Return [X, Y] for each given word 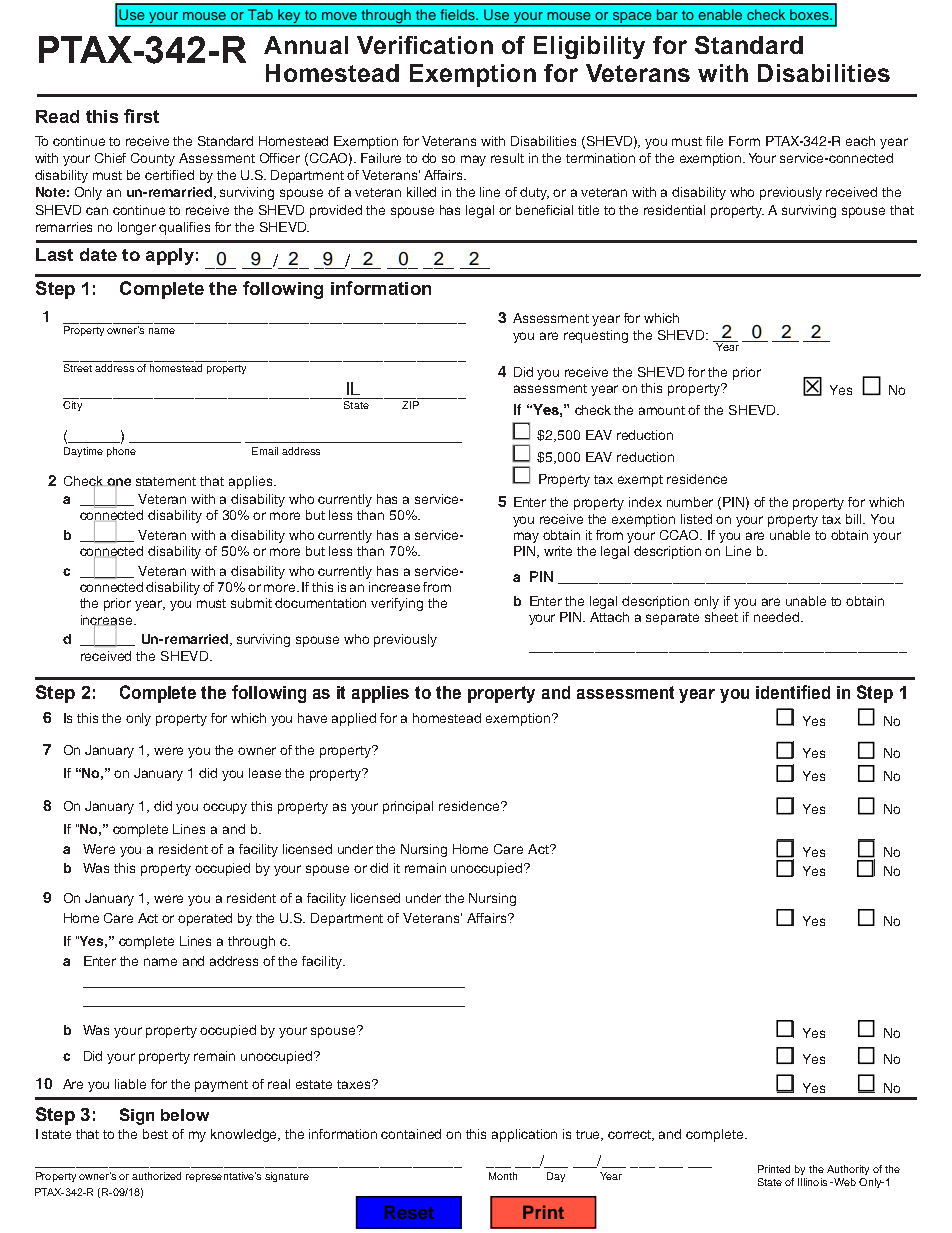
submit [251, 603]
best [155, 1134]
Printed [774, 1169]
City [72, 406]
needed [778, 617]
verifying [397, 604]
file [714, 141]
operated [205, 919]
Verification [425, 45]
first [141, 116]
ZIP [410, 405]
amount [662, 410]
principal [408, 807]
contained [411, 1134]
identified [793, 692]
